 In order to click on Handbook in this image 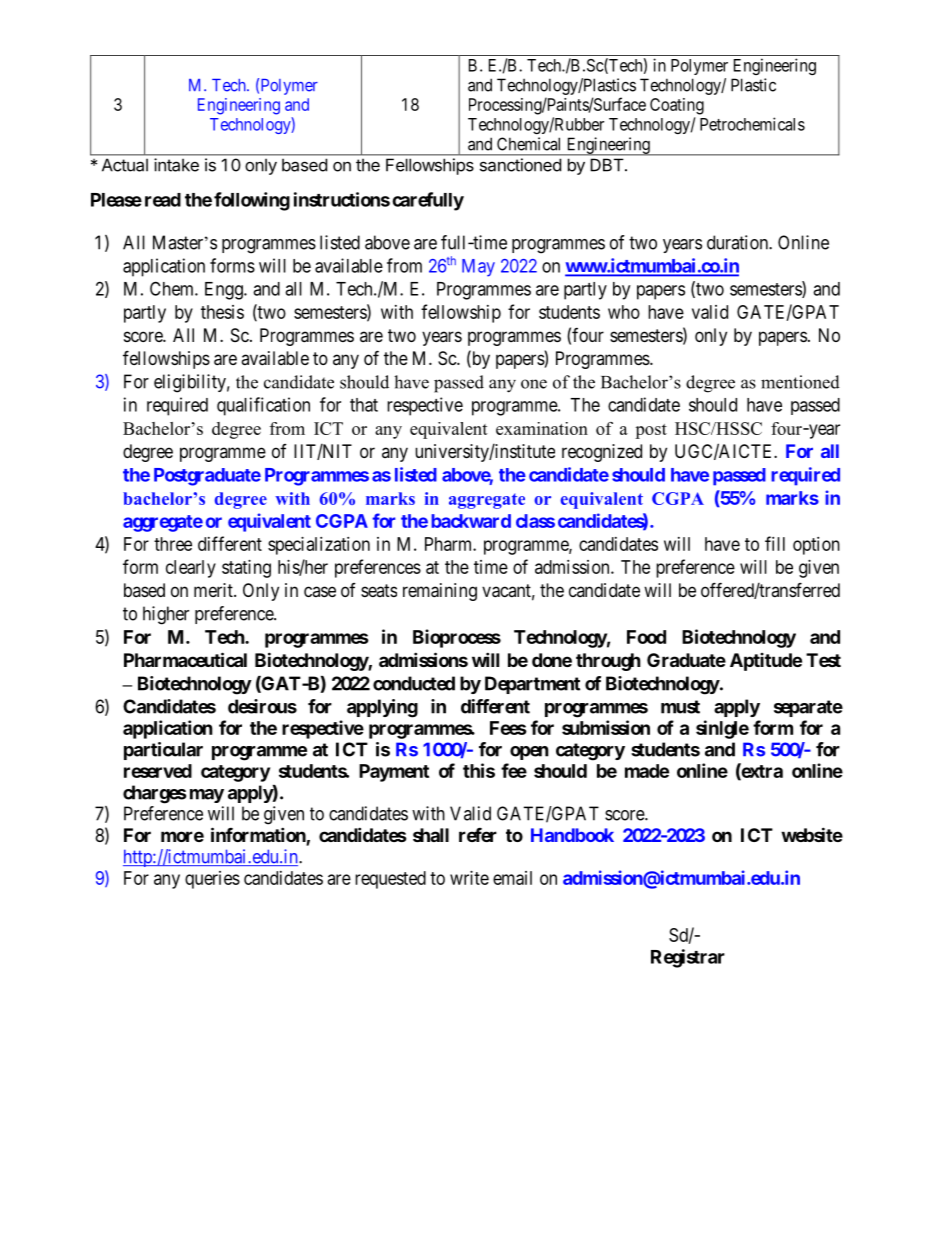, I will do `click(572, 835)`.
